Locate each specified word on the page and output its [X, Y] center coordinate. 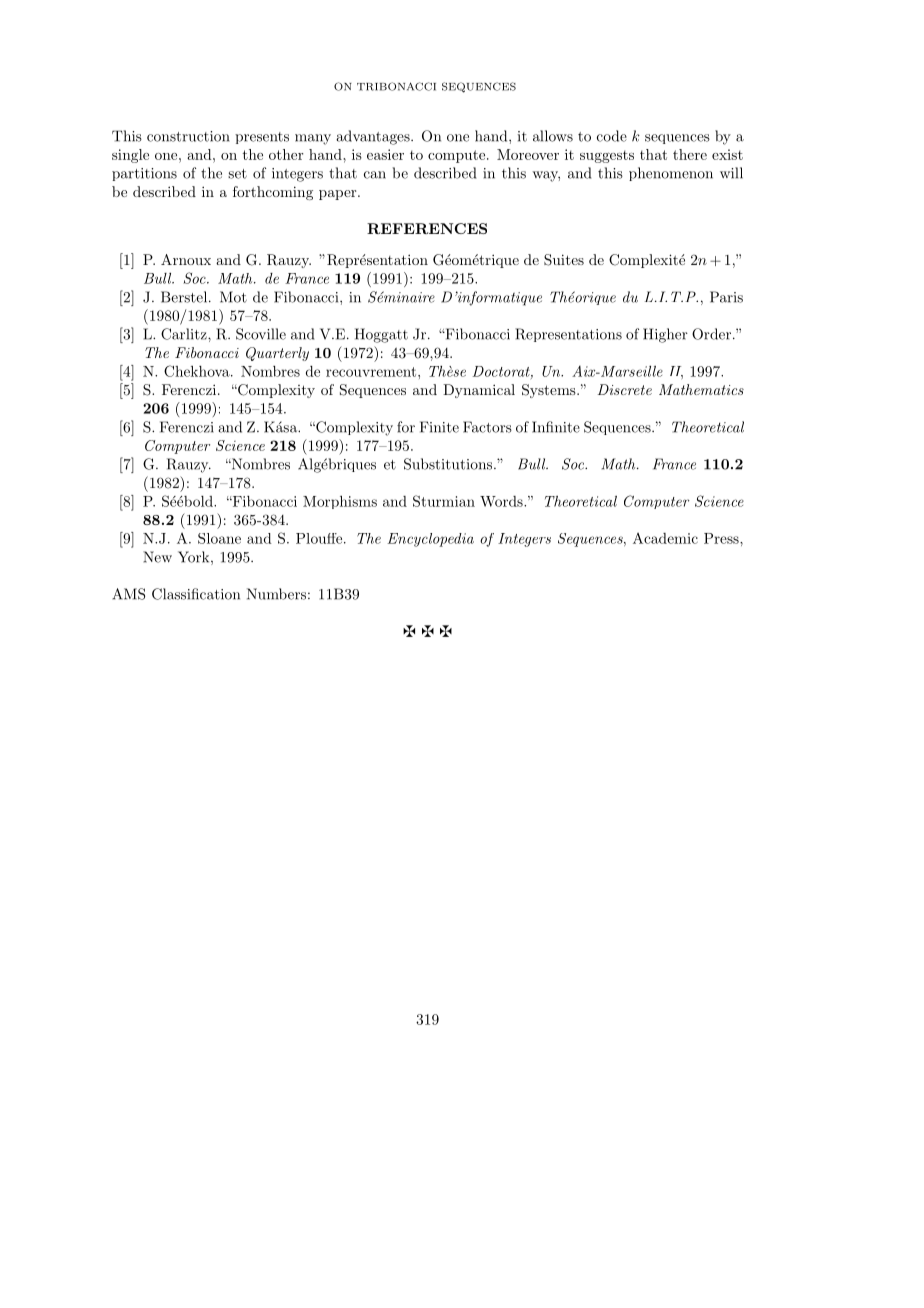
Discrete [624, 389]
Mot [233, 297]
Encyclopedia [430, 540]
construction [188, 136]
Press [722, 538]
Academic [665, 538]
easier [385, 154]
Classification [196, 594]
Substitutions [449, 464]
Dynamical [479, 391]
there [690, 154]
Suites [564, 260]
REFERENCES [427, 228]
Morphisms [340, 502]
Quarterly [277, 354]
